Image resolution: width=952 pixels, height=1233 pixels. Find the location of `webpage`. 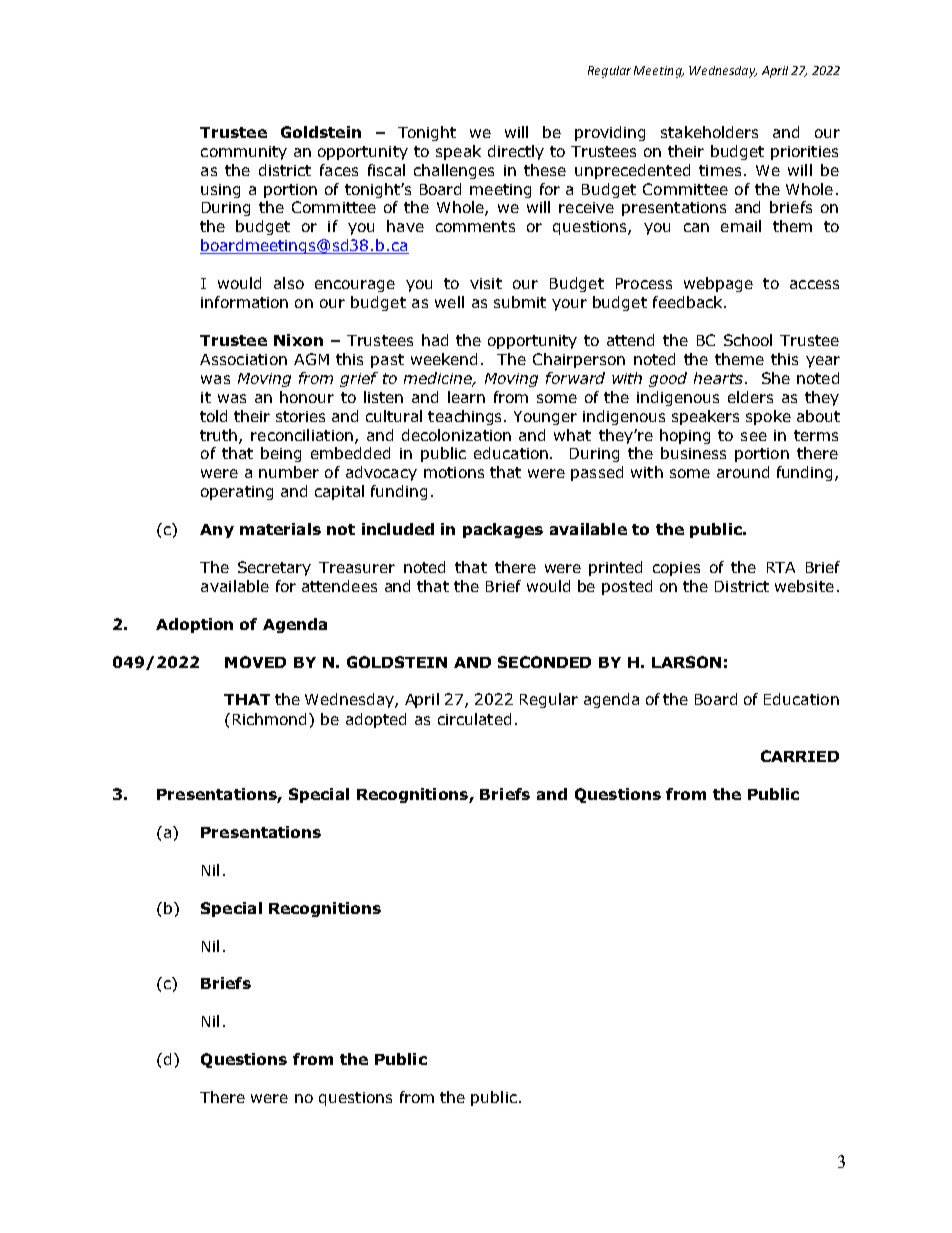

webpage is located at coordinates (718, 284).
